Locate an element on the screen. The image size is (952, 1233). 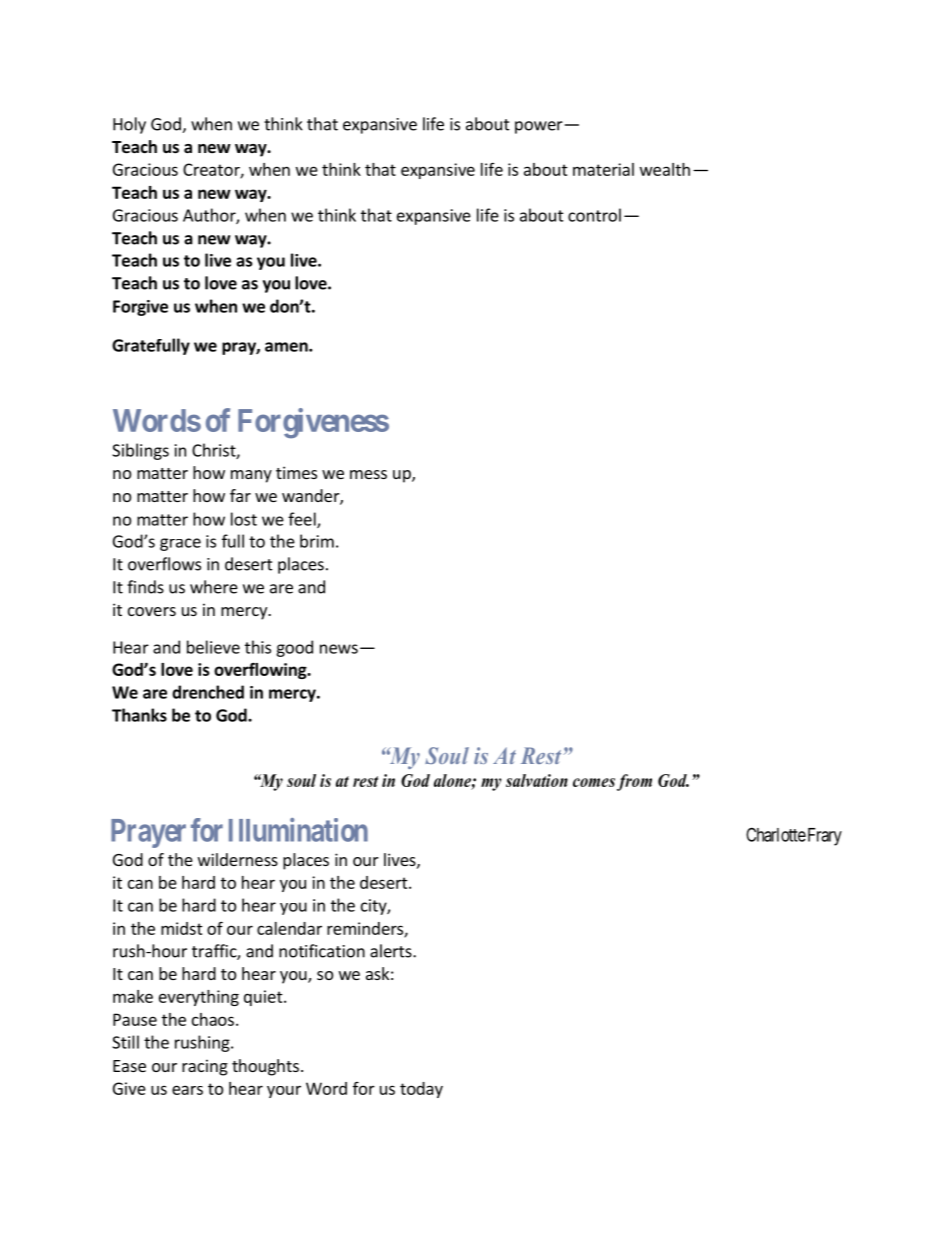
power is located at coordinates (539, 127).
